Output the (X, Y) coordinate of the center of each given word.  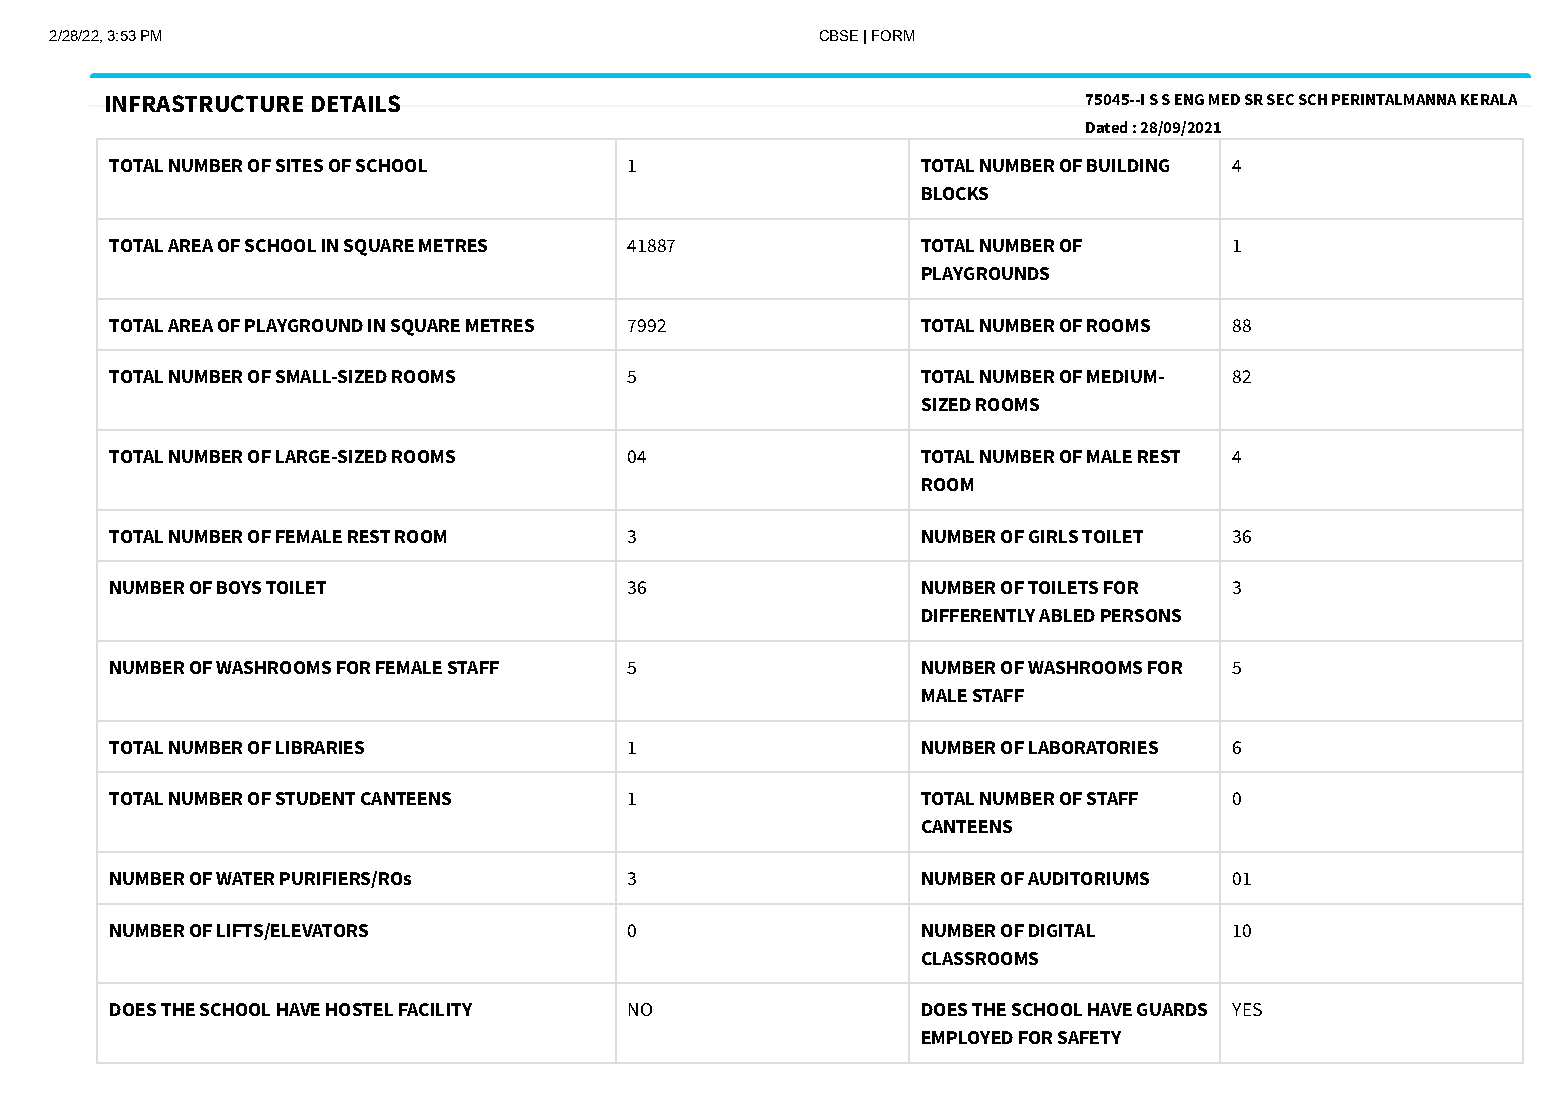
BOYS (239, 587)
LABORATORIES (1093, 747)
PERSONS (1141, 615)
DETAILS (356, 103)
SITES (299, 165)
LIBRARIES (320, 747)
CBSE (839, 35)
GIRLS (1053, 536)
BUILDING (1128, 165)
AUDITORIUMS (1088, 878)
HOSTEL (359, 1009)
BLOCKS (955, 193)
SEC (1280, 99)
